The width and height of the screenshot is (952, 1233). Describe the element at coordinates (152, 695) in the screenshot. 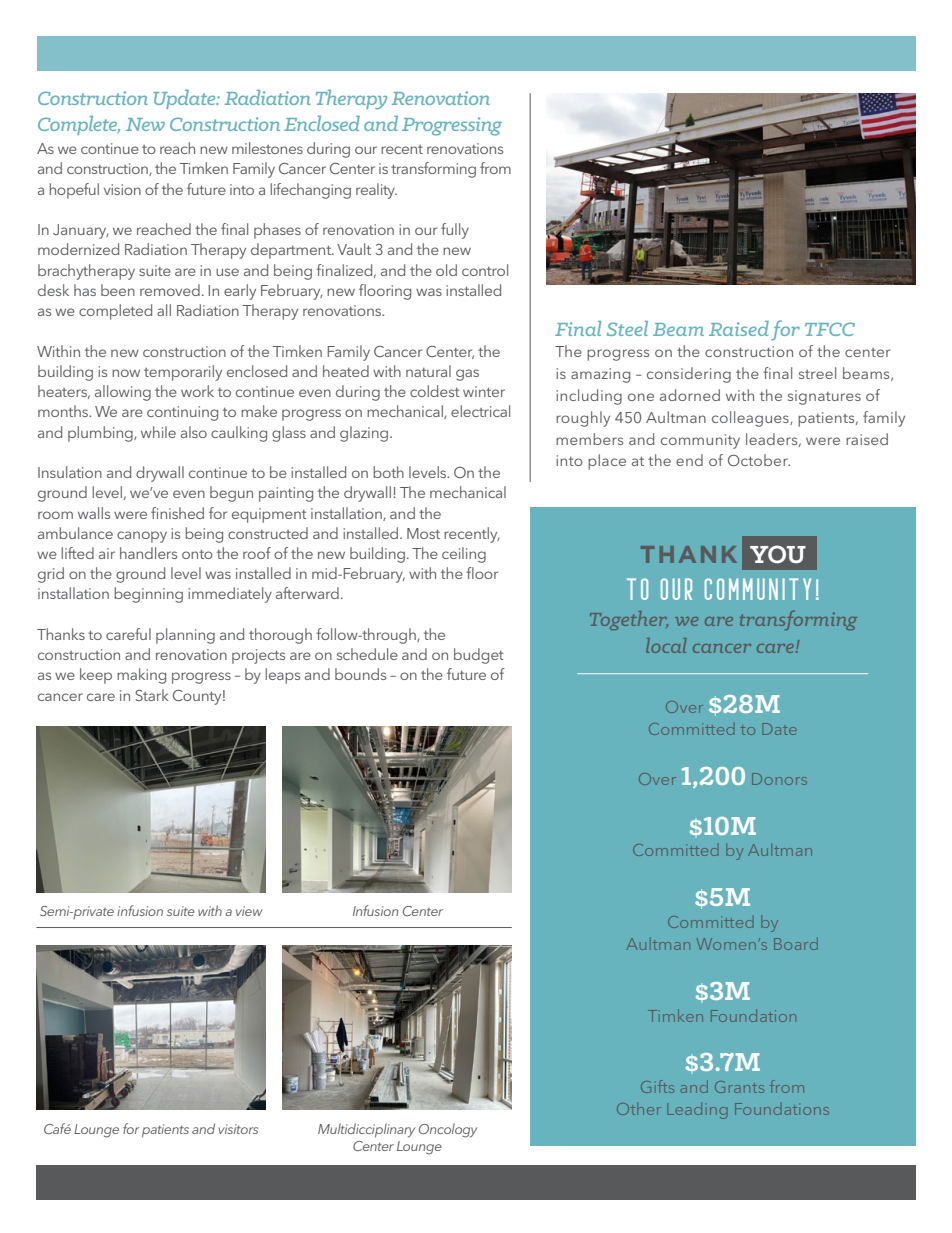

I see `Stark` at that location.
